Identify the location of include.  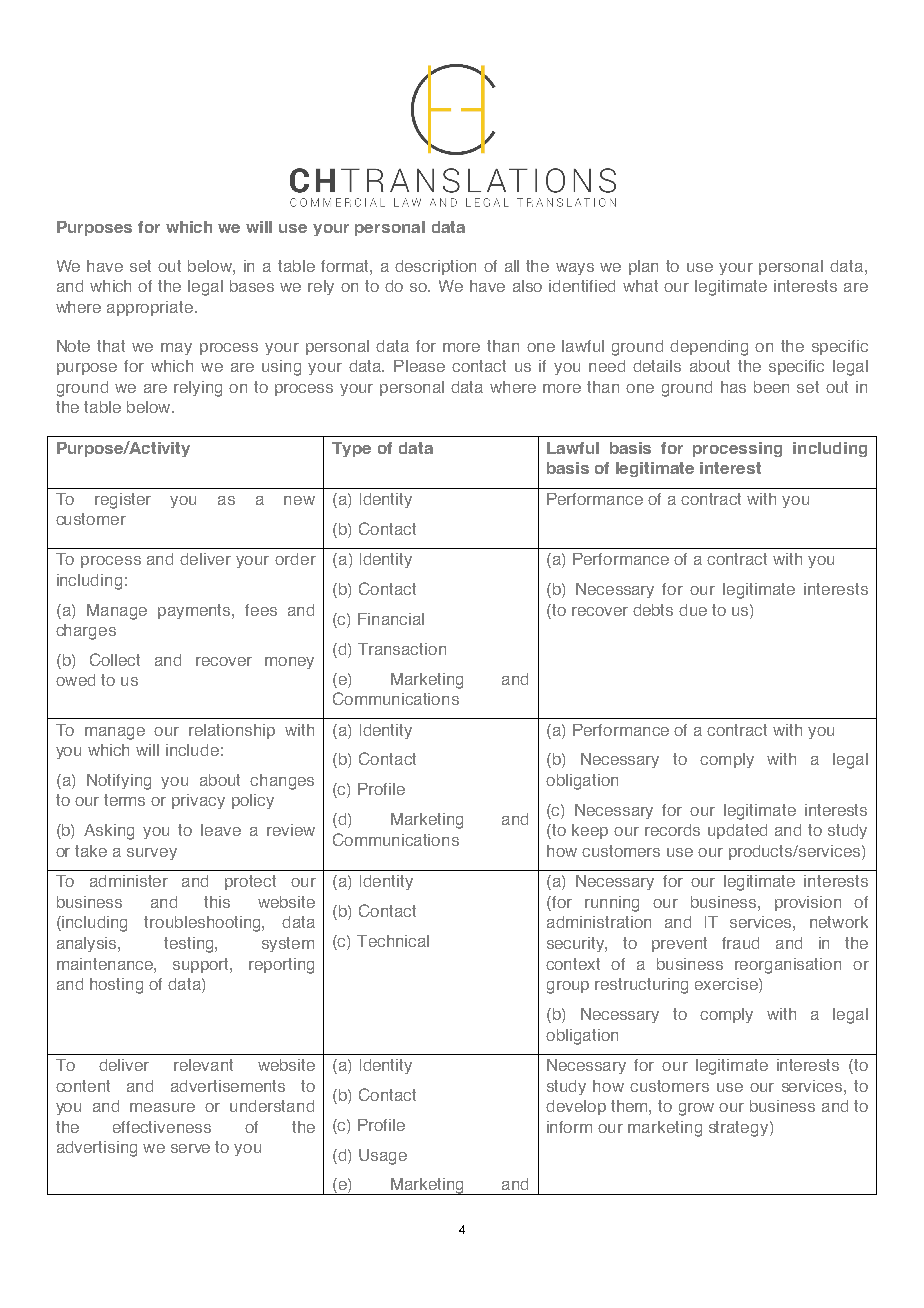
(192, 750).
